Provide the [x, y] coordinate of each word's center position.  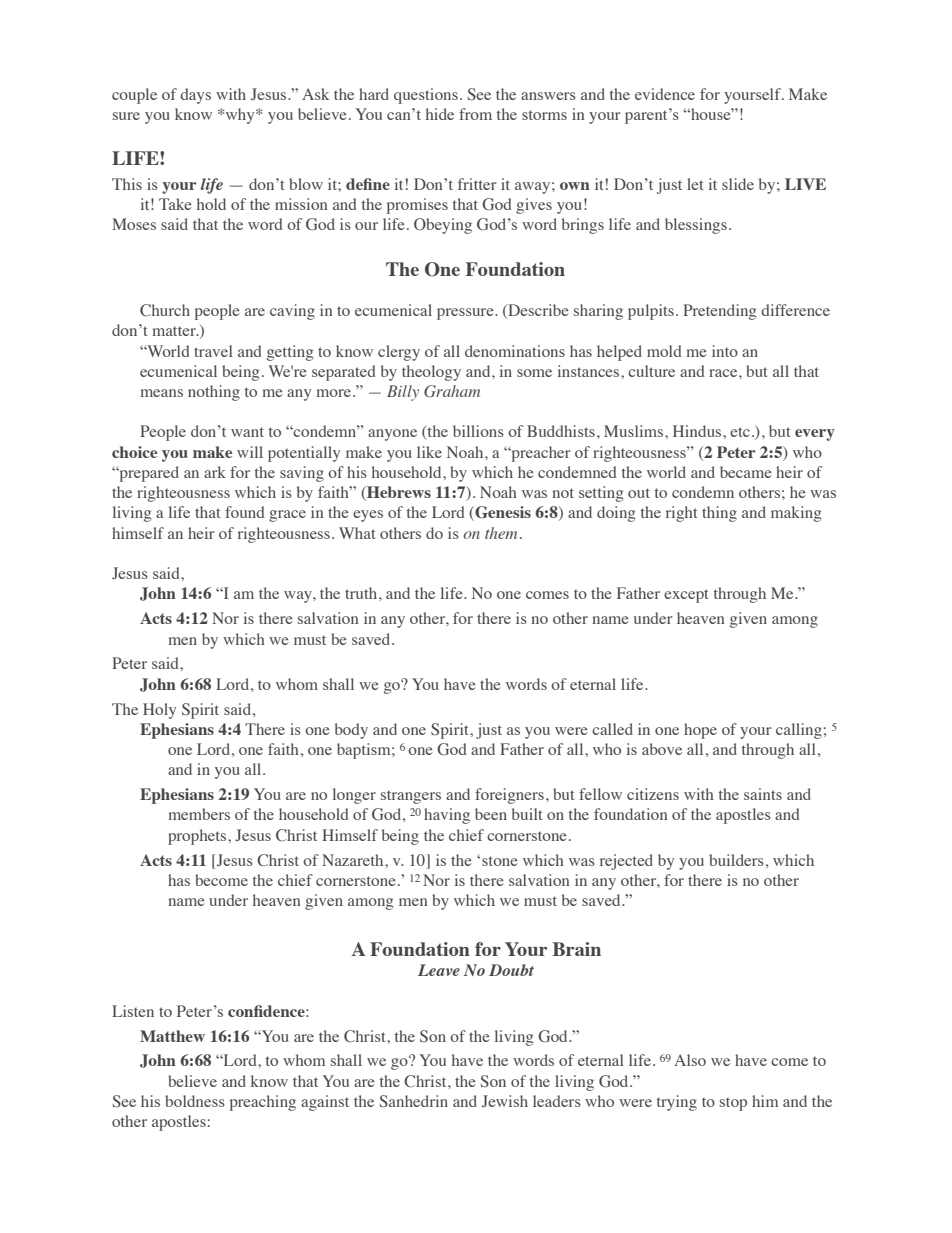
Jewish [505, 1101]
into [725, 351]
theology [431, 373]
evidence [665, 94]
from [475, 114]
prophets [198, 837]
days [195, 96]
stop [733, 1104]
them [501, 533]
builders [736, 860]
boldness [195, 1101]
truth [362, 593]
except [686, 596]
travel [213, 351]
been [491, 814]
